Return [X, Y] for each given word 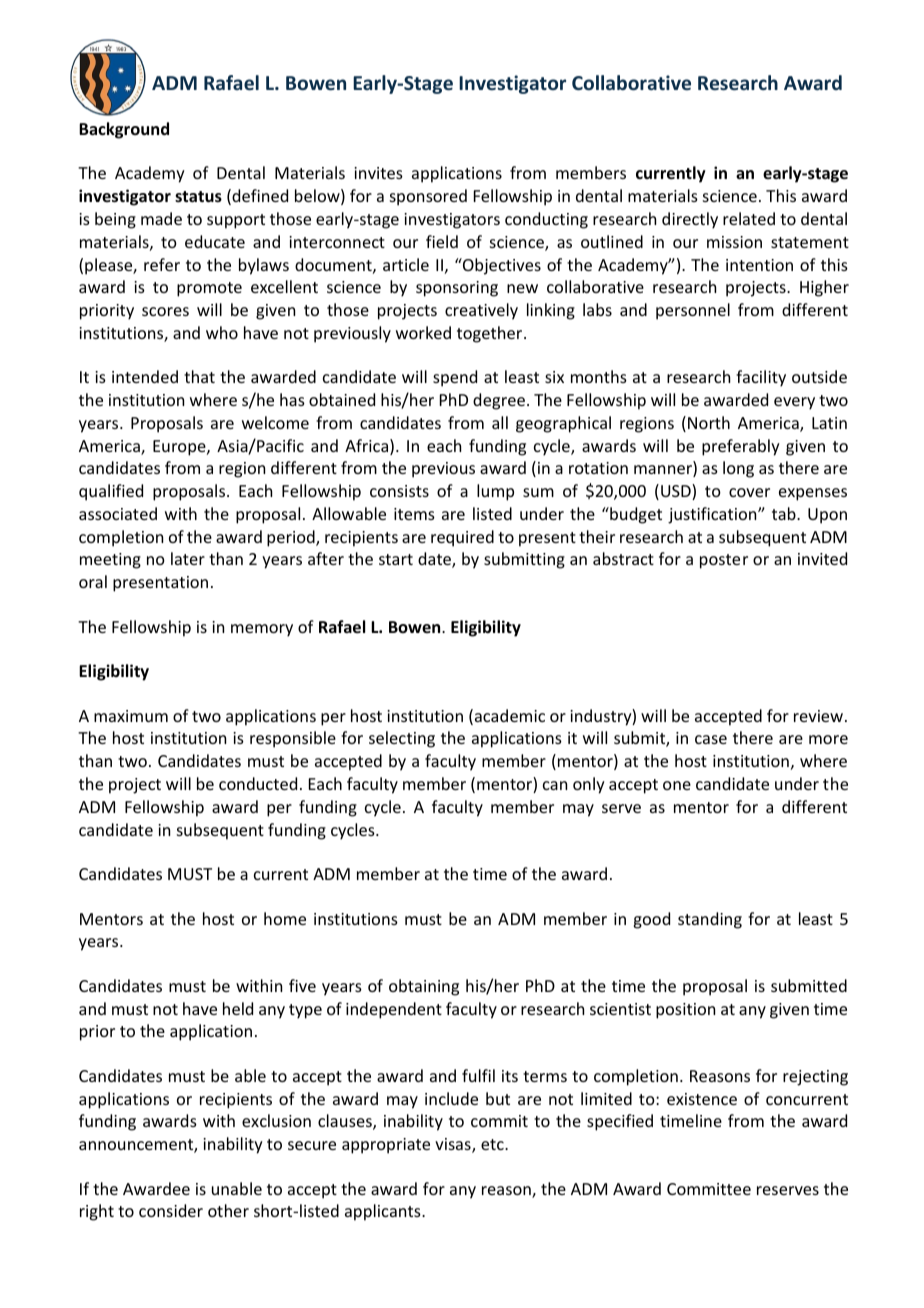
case [711, 739]
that [199, 376]
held [238, 1008]
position [685, 1011]
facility [761, 378]
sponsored [428, 197]
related [749, 218]
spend [455, 378]
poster [724, 561]
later [188, 558]
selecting [402, 739]
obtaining [424, 987]
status [198, 197]
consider [171, 1210]
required [462, 538]
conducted [258, 783]
